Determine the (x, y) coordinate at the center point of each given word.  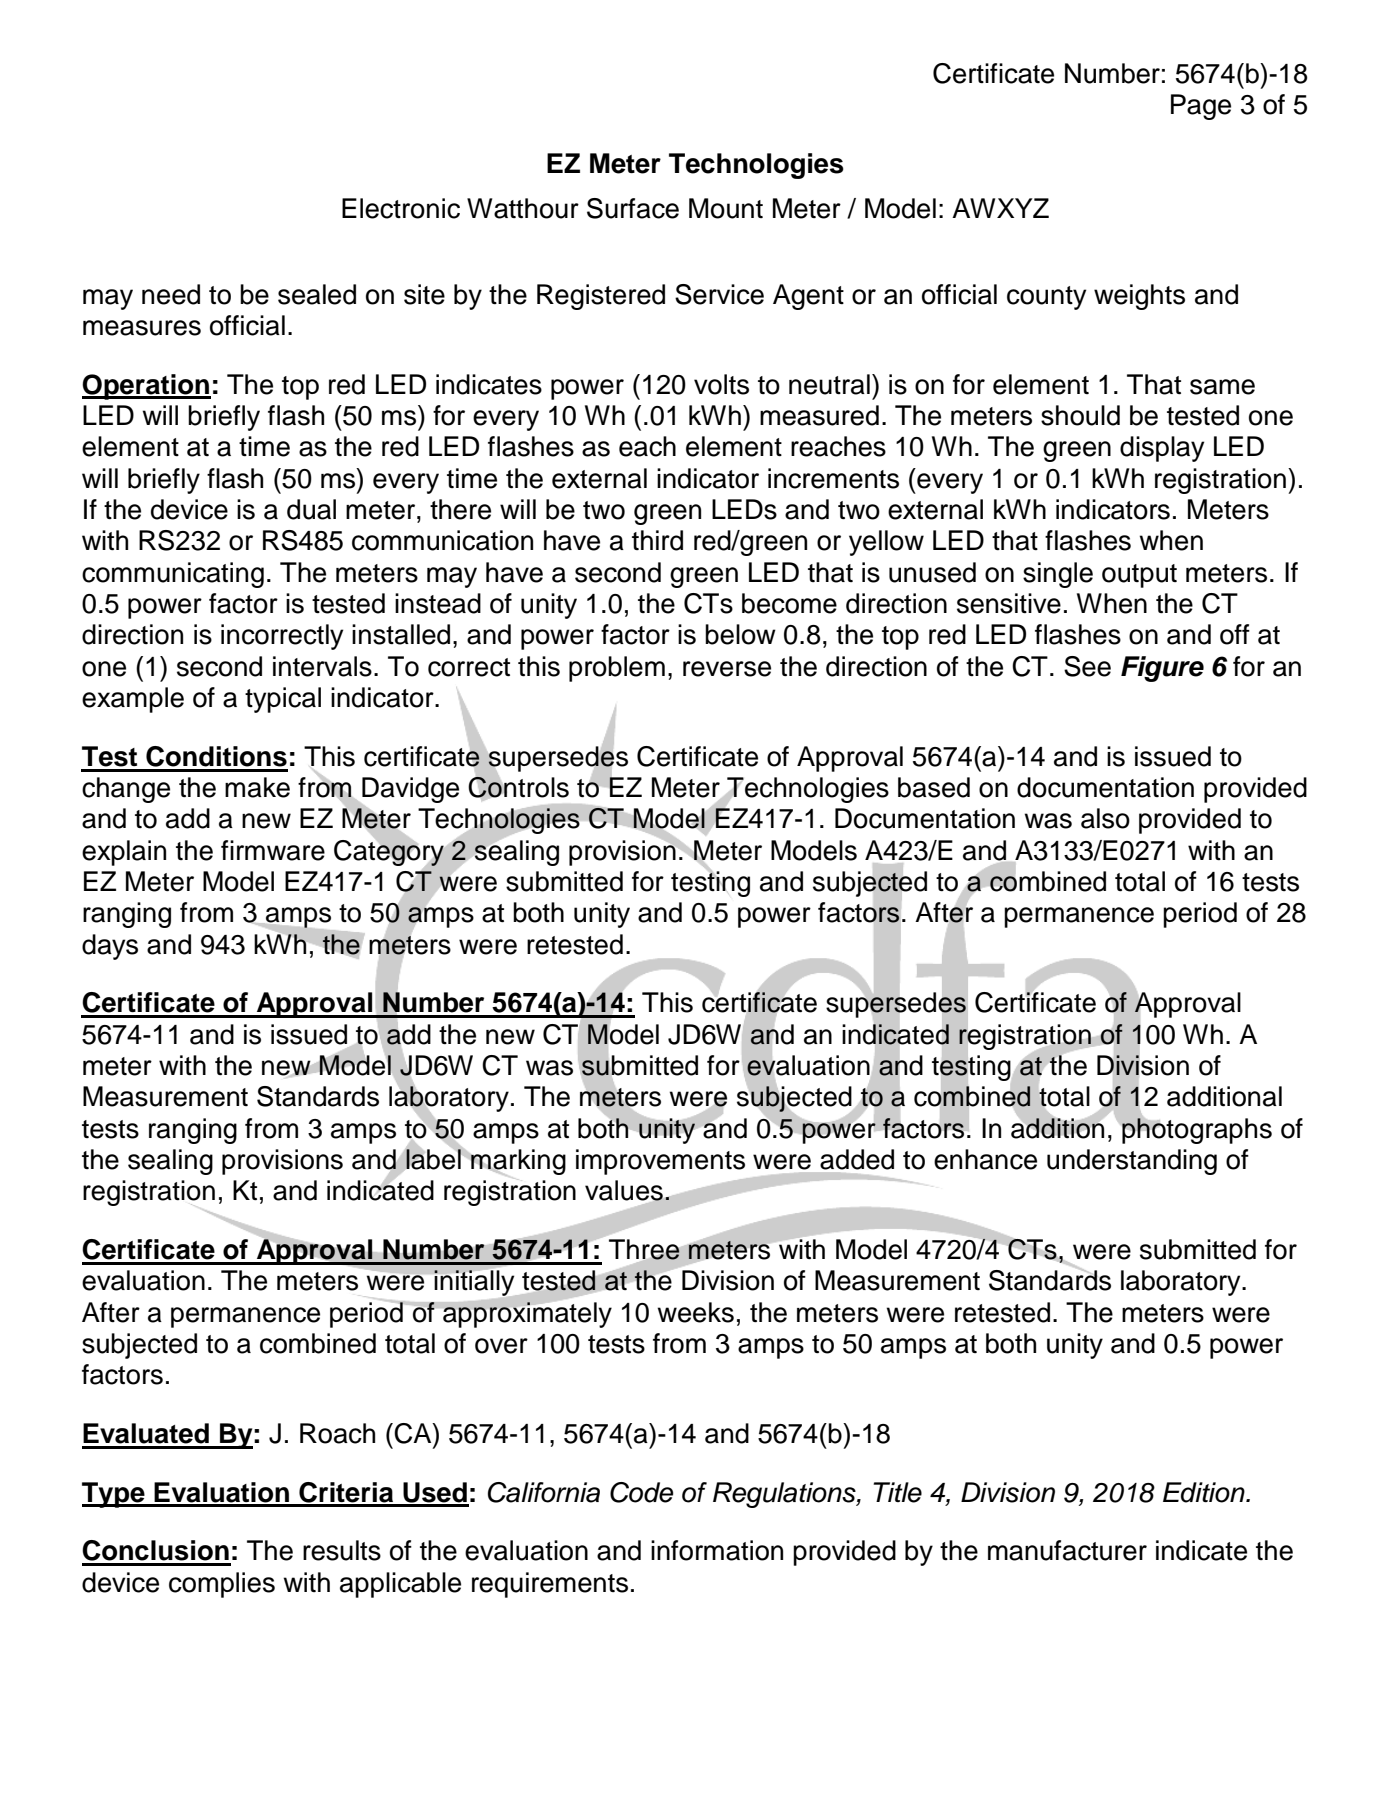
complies (222, 1585)
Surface (633, 208)
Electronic (401, 208)
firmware (273, 850)
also (1105, 818)
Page (1201, 107)
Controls (518, 787)
